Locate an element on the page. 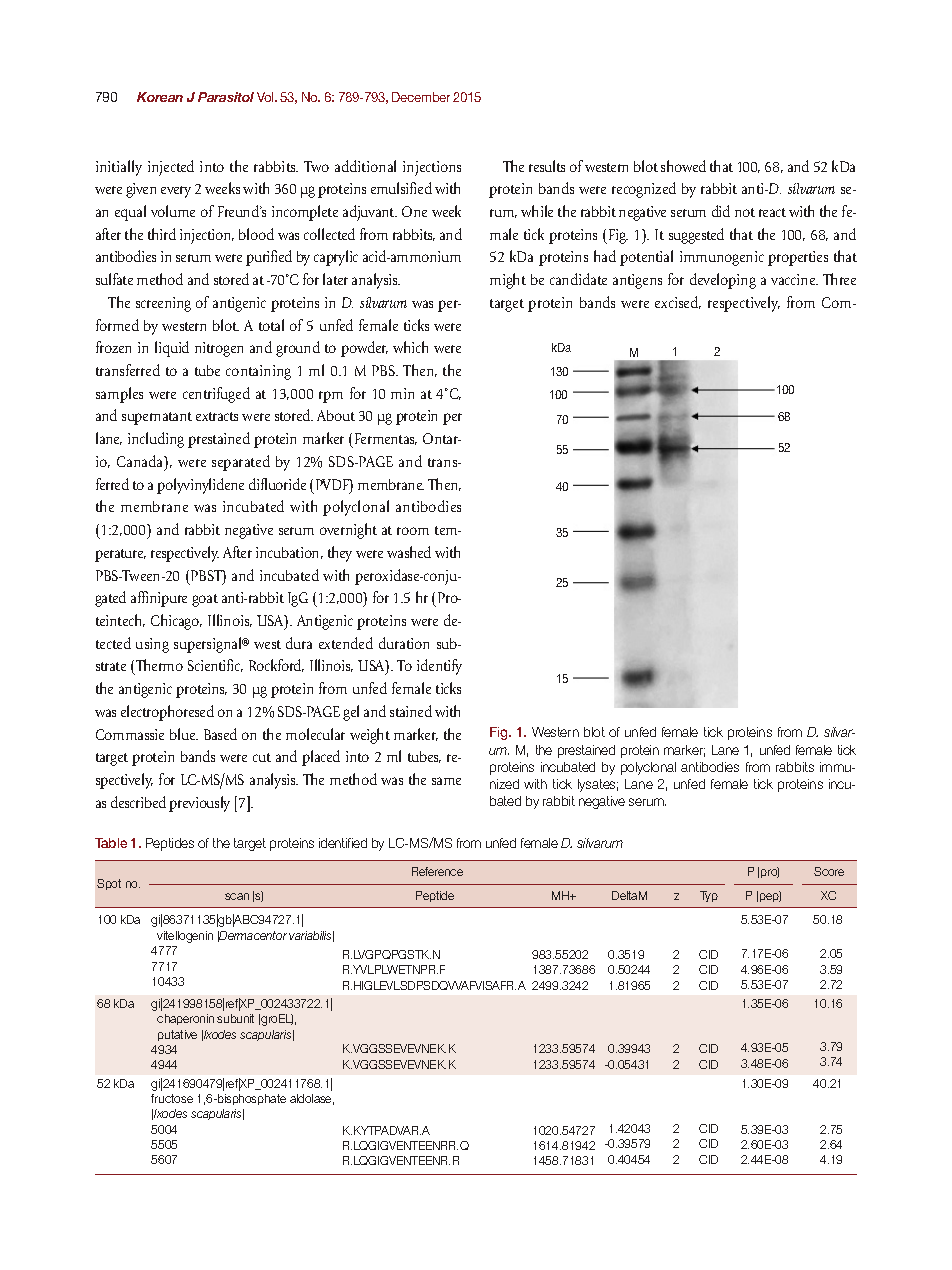 Image resolution: width=952 pixels, height=1270 pixels. identify is located at coordinates (439, 667).
